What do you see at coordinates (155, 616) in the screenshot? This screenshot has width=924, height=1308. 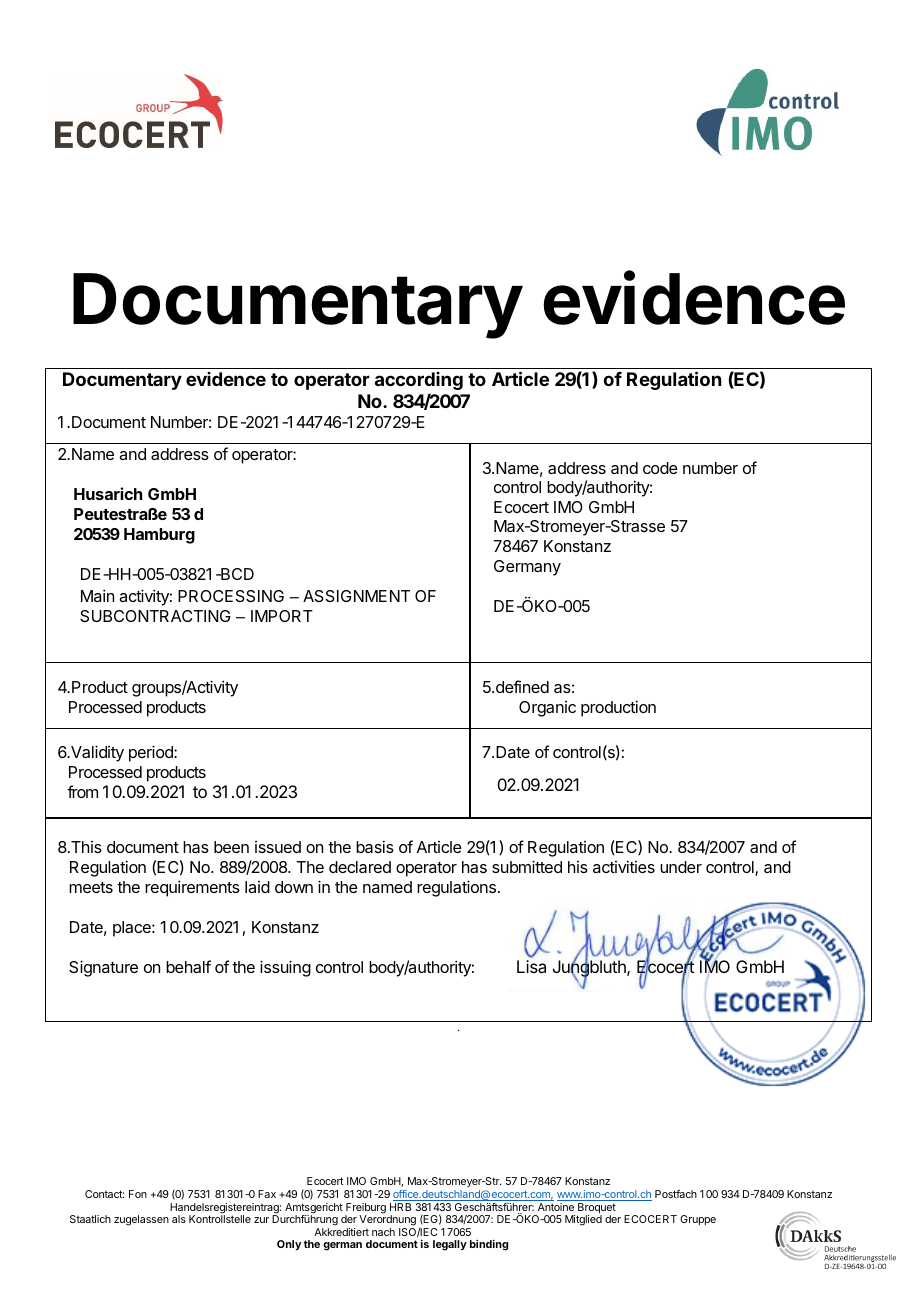 I see `SUBCONTRACTING` at bounding box center [155, 616].
